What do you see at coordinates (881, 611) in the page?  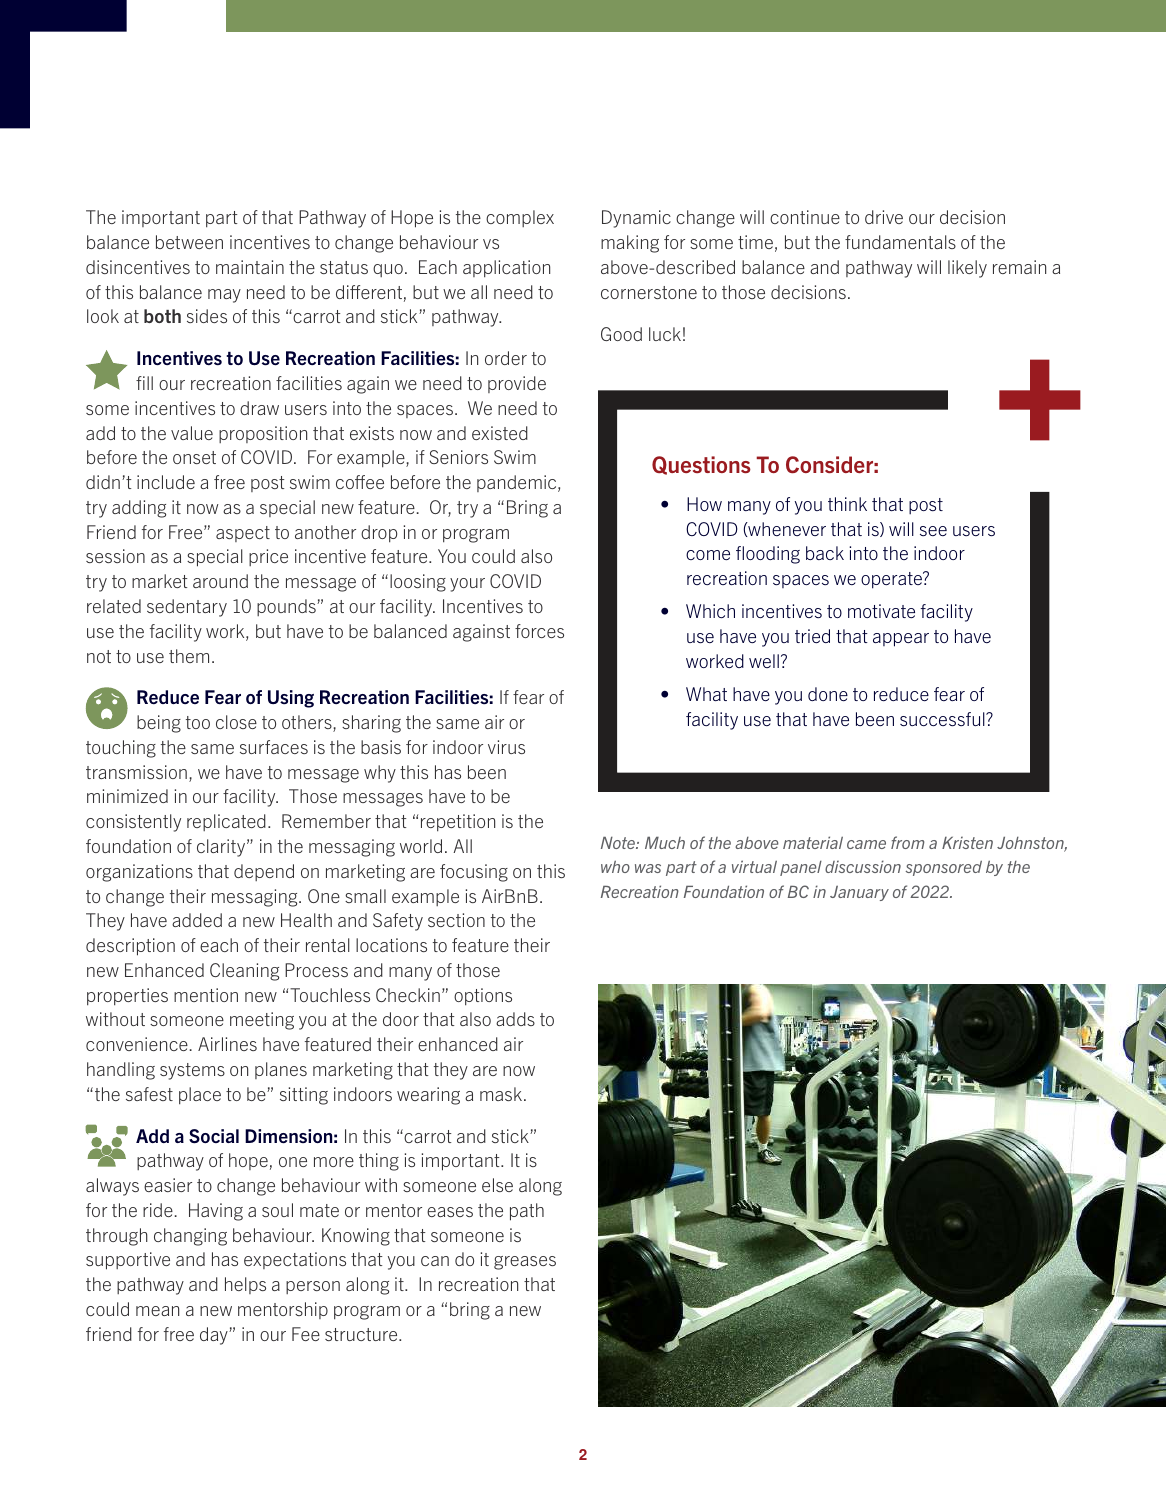 I see `motivate` at bounding box center [881, 611].
